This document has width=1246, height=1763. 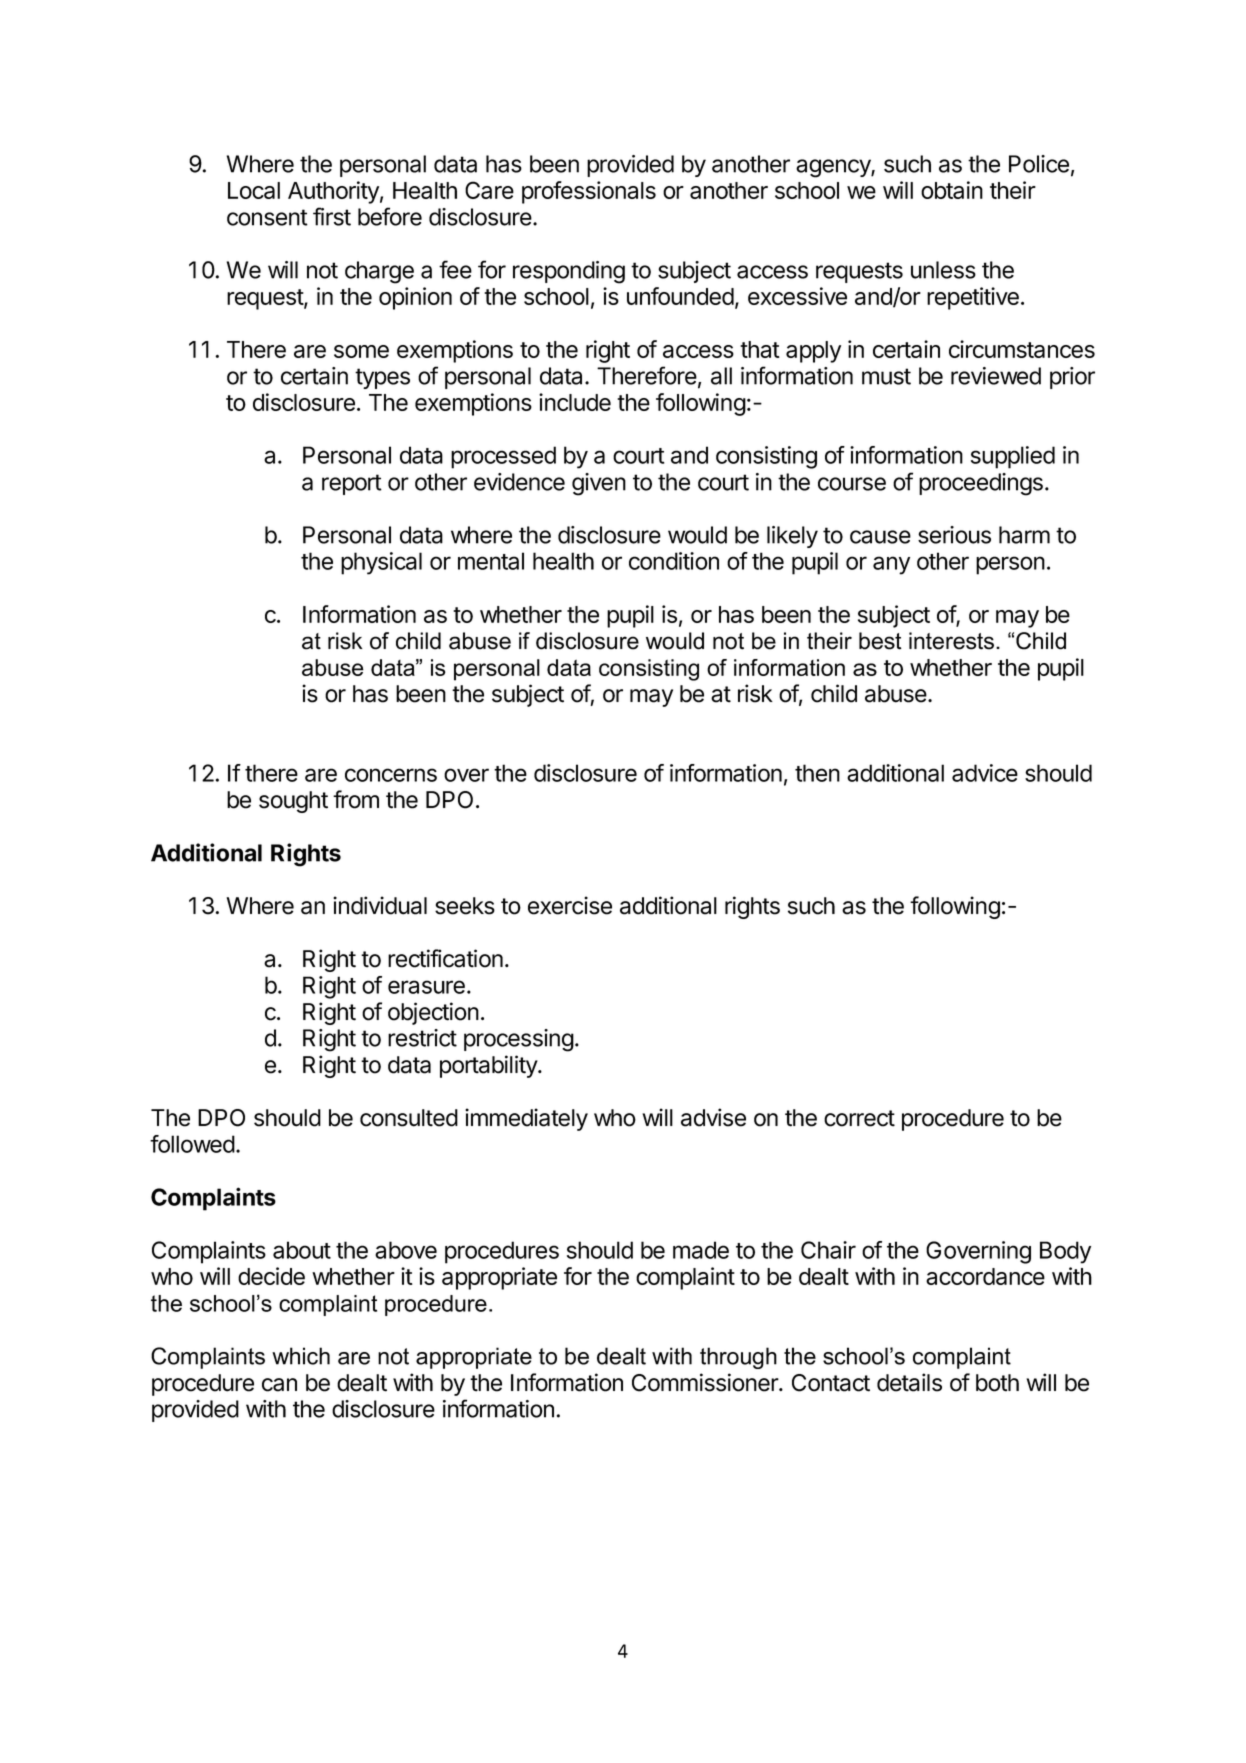 I want to click on both, so click(x=997, y=1383).
